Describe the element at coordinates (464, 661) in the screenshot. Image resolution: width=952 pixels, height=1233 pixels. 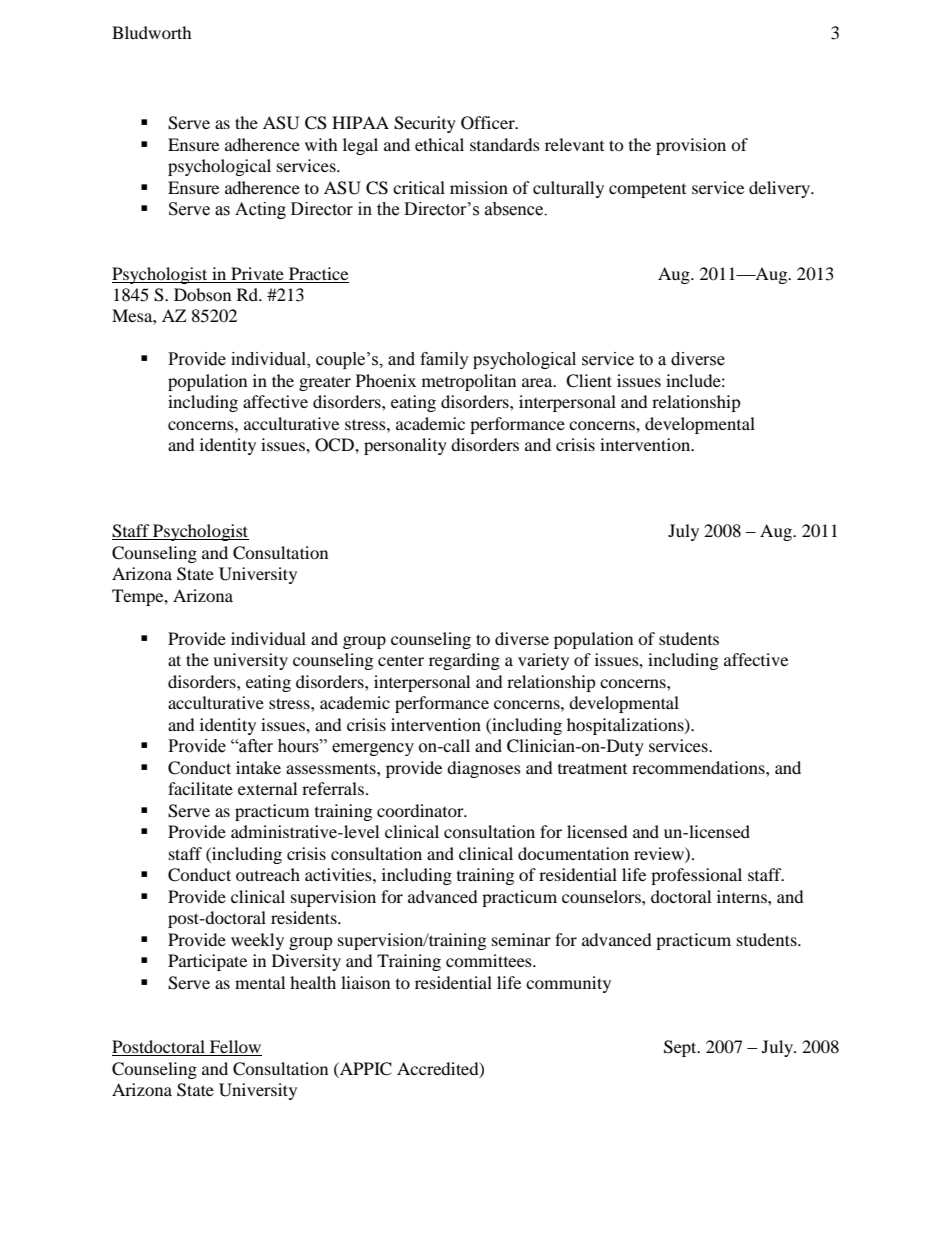
I see `regarding` at that location.
